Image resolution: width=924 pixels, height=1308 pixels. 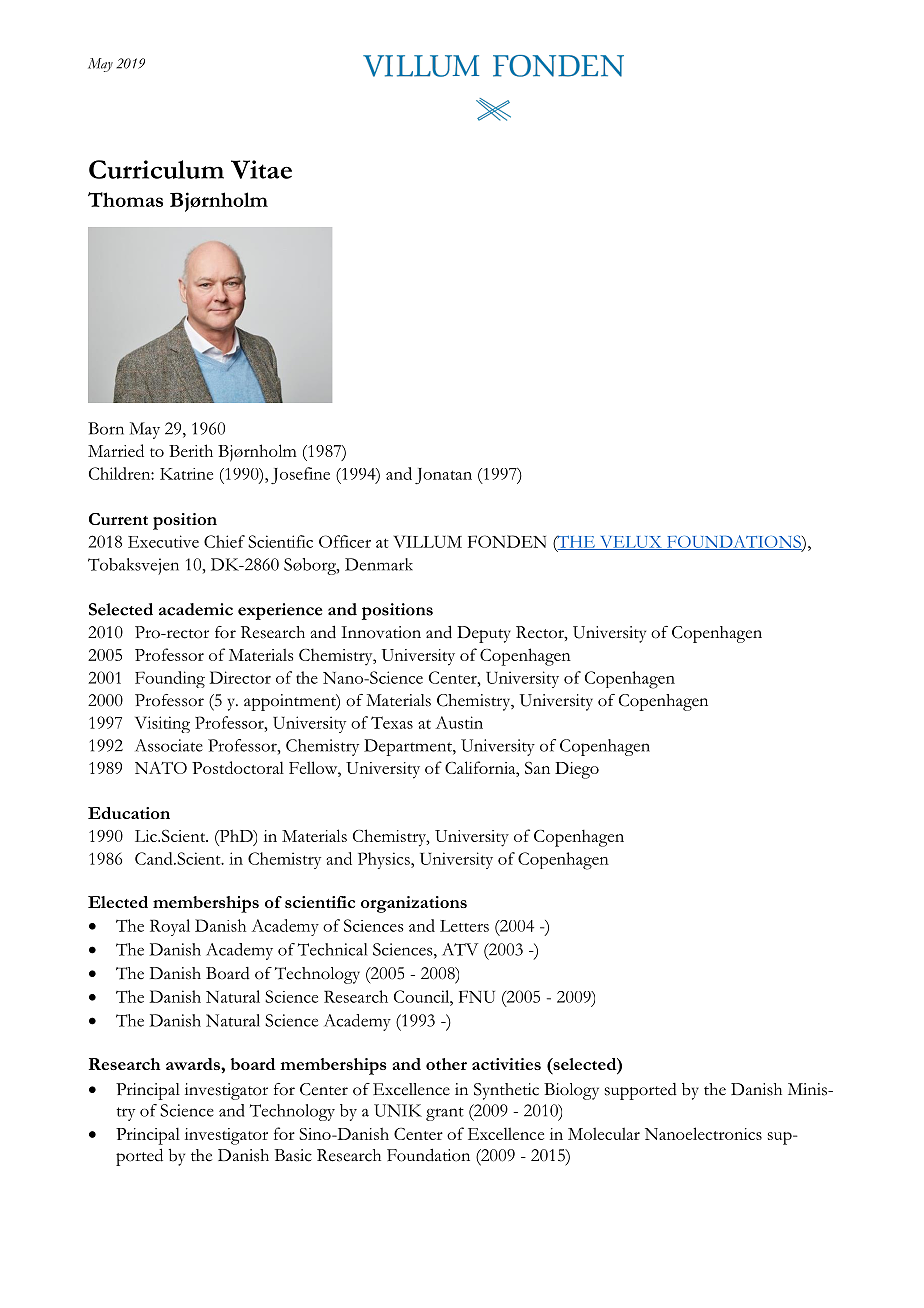 What do you see at coordinates (194, 1064) in the image?
I see `awards` at bounding box center [194, 1064].
